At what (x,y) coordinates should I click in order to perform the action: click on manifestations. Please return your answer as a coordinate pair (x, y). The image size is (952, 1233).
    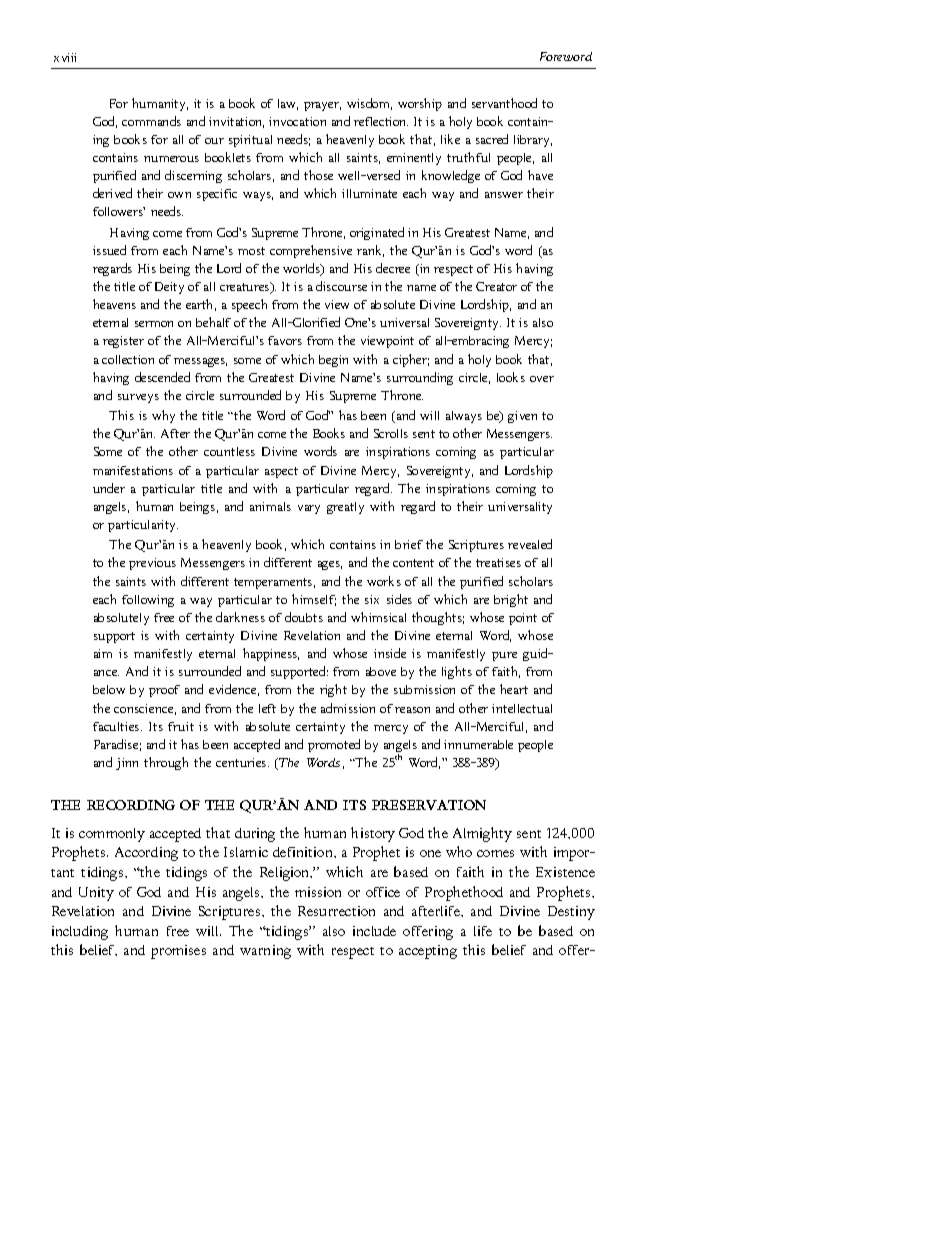
    Looking at the image, I should click on (133, 470).
